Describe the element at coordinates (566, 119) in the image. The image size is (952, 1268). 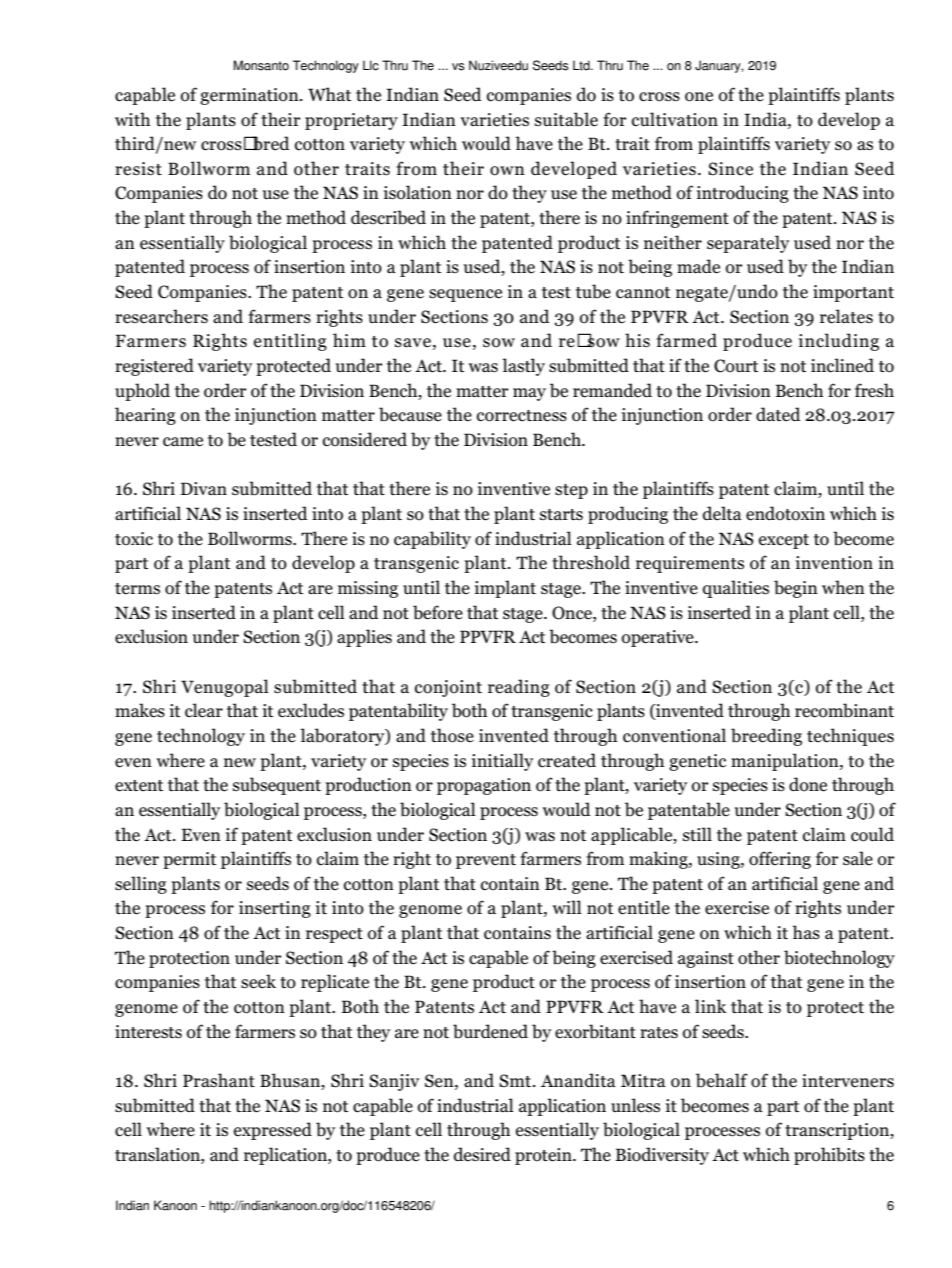
I see `suitable` at that location.
